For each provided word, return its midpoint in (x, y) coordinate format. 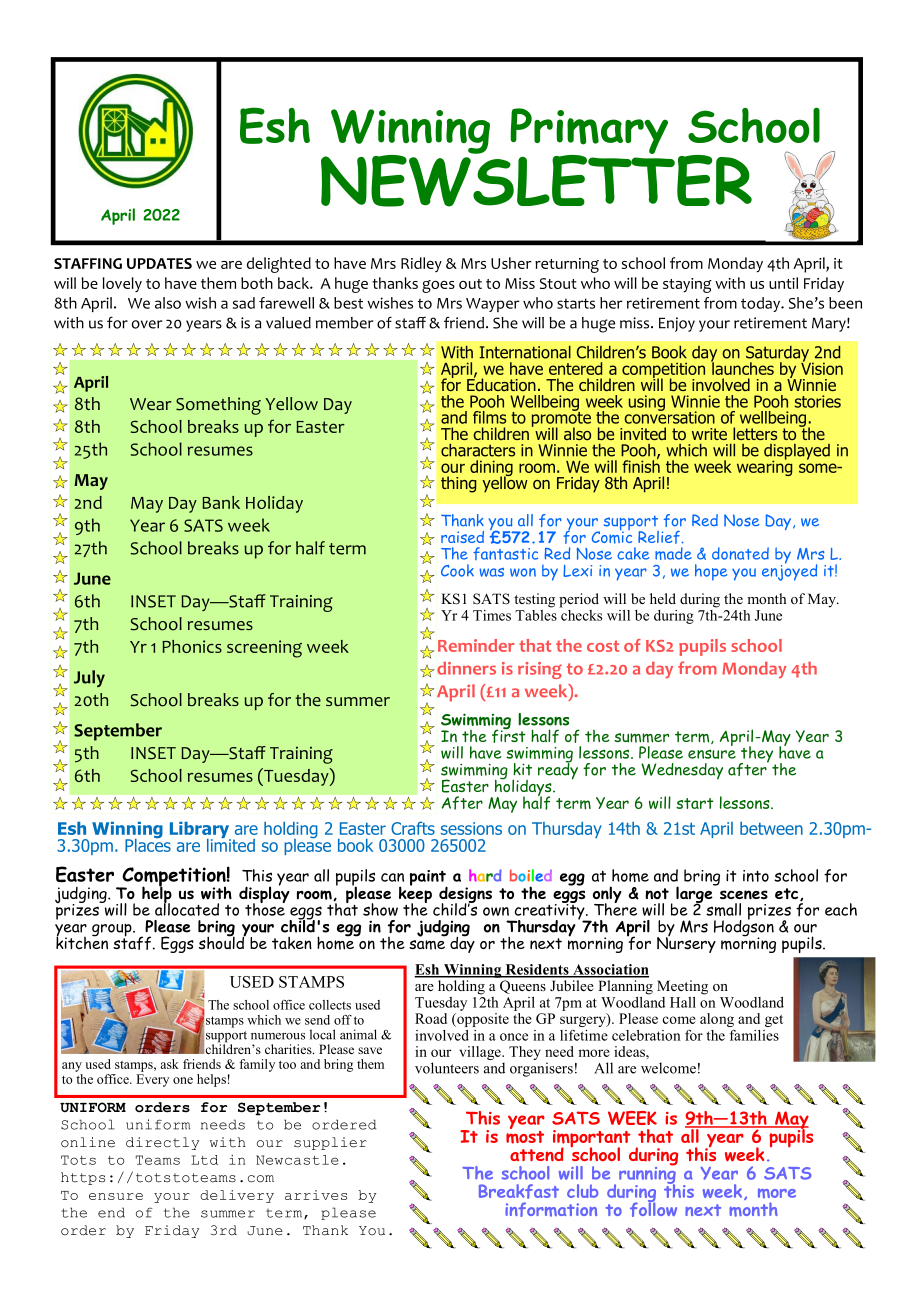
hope (711, 572)
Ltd (204, 1160)
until (783, 283)
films (489, 417)
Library (200, 831)
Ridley (421, 264)
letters (755, 433)
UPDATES (159, 263)
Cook (457, 570)
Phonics (192, 646)
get (774, 1021)
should (222, 941)
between (771, 828)
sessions (471, 828)
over (147, 324)
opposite (482, 1018)
